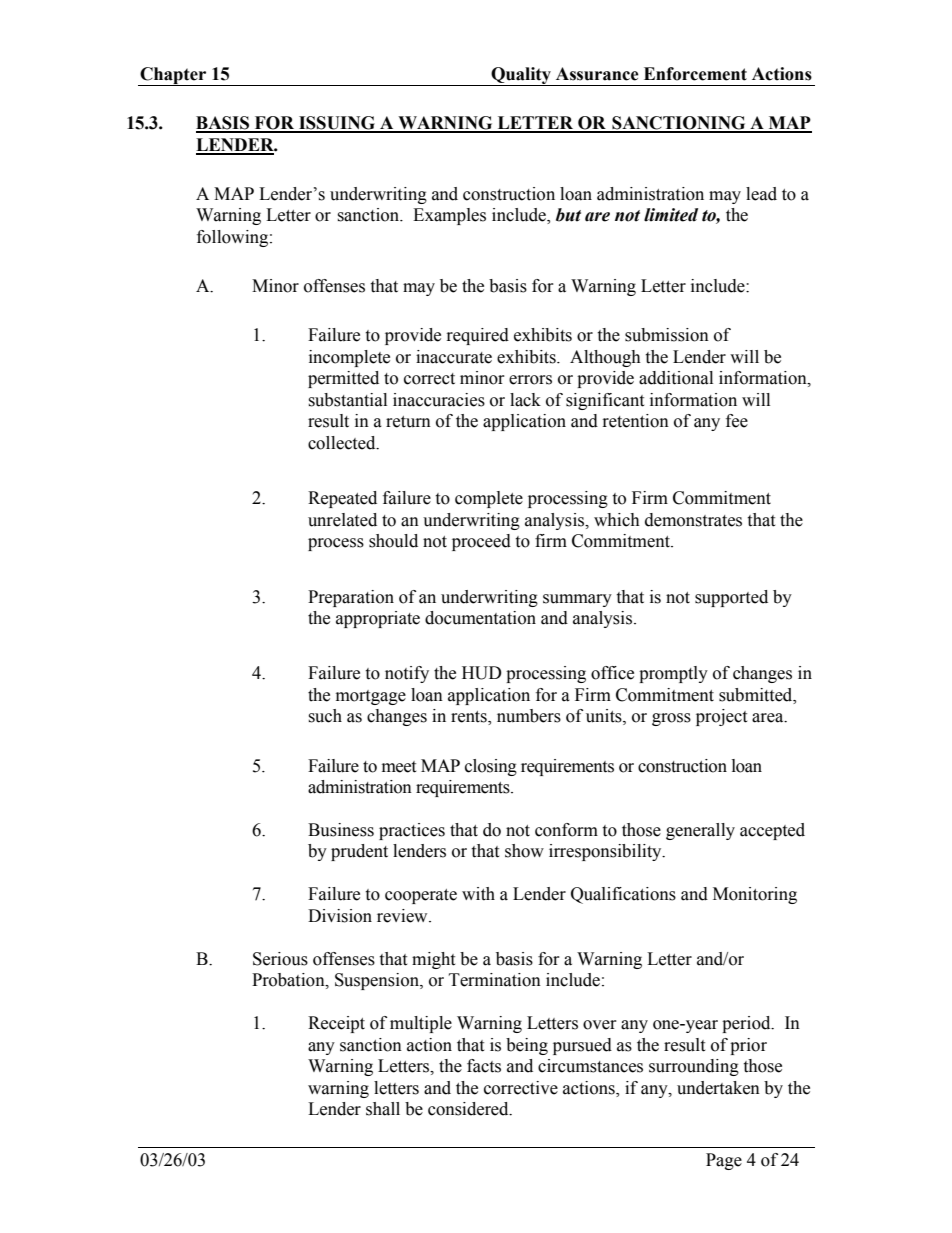 The image size is (952, 1233). I want to click on Page, so click(724, 1161).
